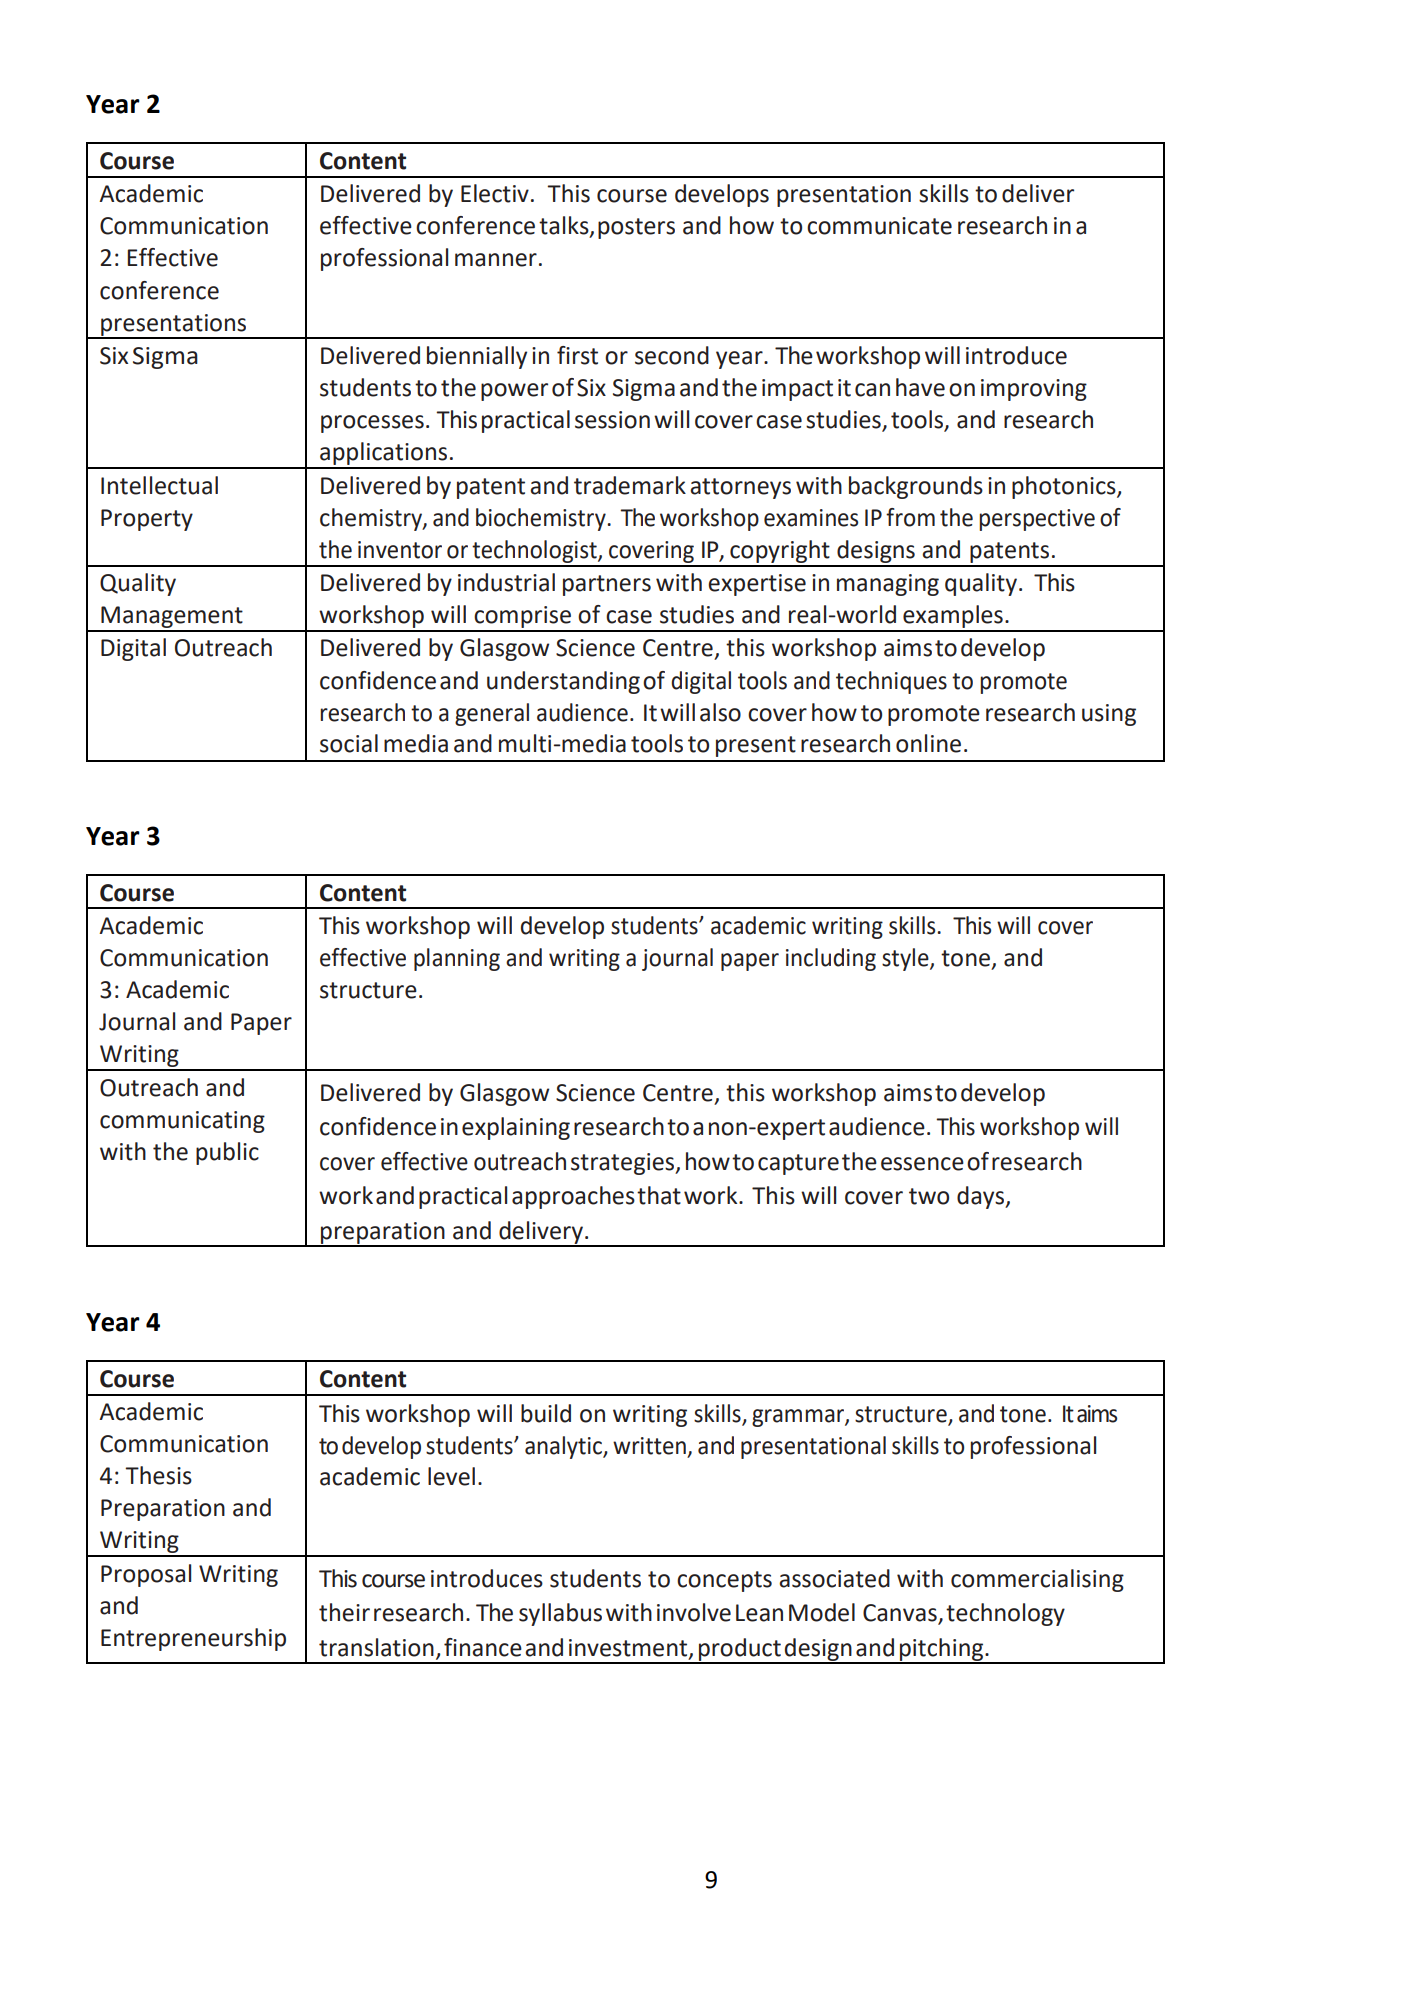 Image resolution: width=1423 pixels, height=2012 pixels. I want to click on processes, so click(372, 424).
